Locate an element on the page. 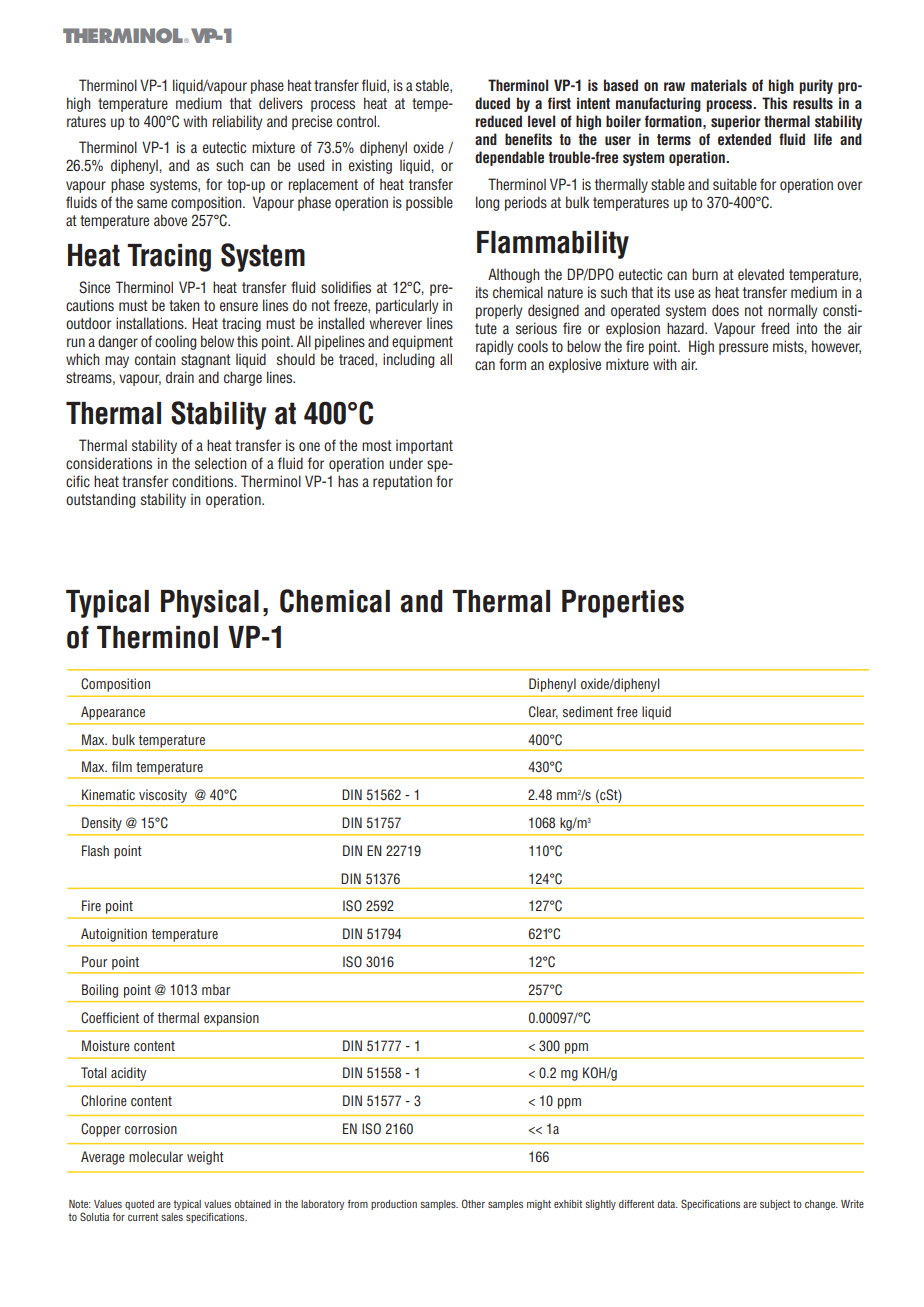 Image resolution: width=924 pixels, height=1307 pixels. important is located at coordinates (424, 447).
